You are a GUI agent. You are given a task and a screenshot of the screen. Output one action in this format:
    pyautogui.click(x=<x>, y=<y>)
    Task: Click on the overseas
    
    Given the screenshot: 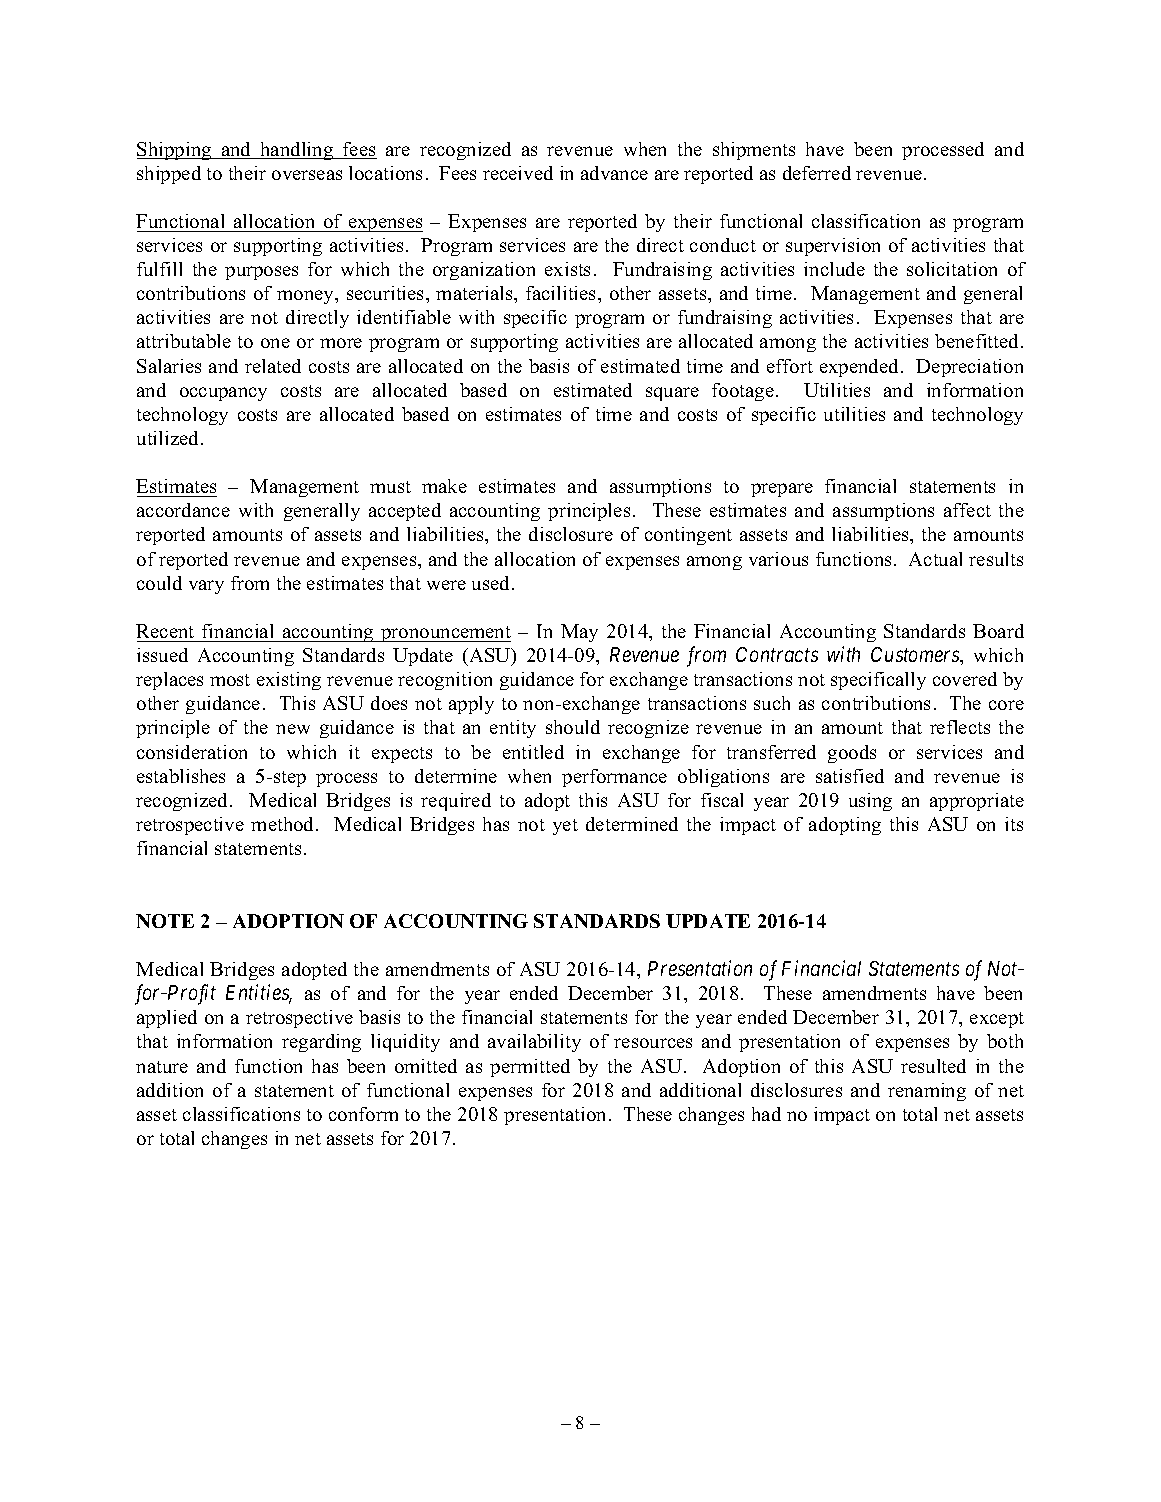 What is the action you would take?
    pyautogui.click(x=307, y=175)
